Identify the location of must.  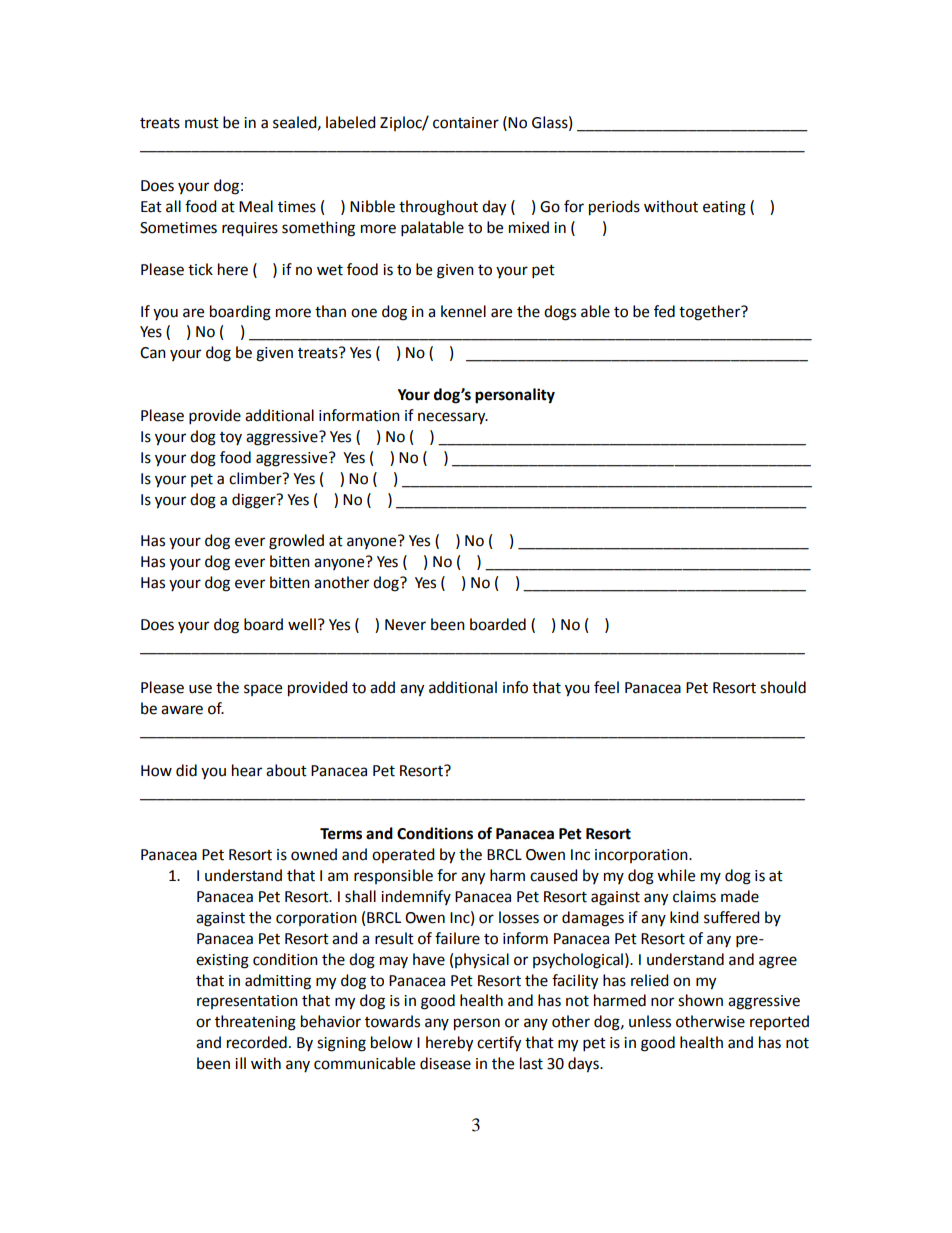
(202, 123).
